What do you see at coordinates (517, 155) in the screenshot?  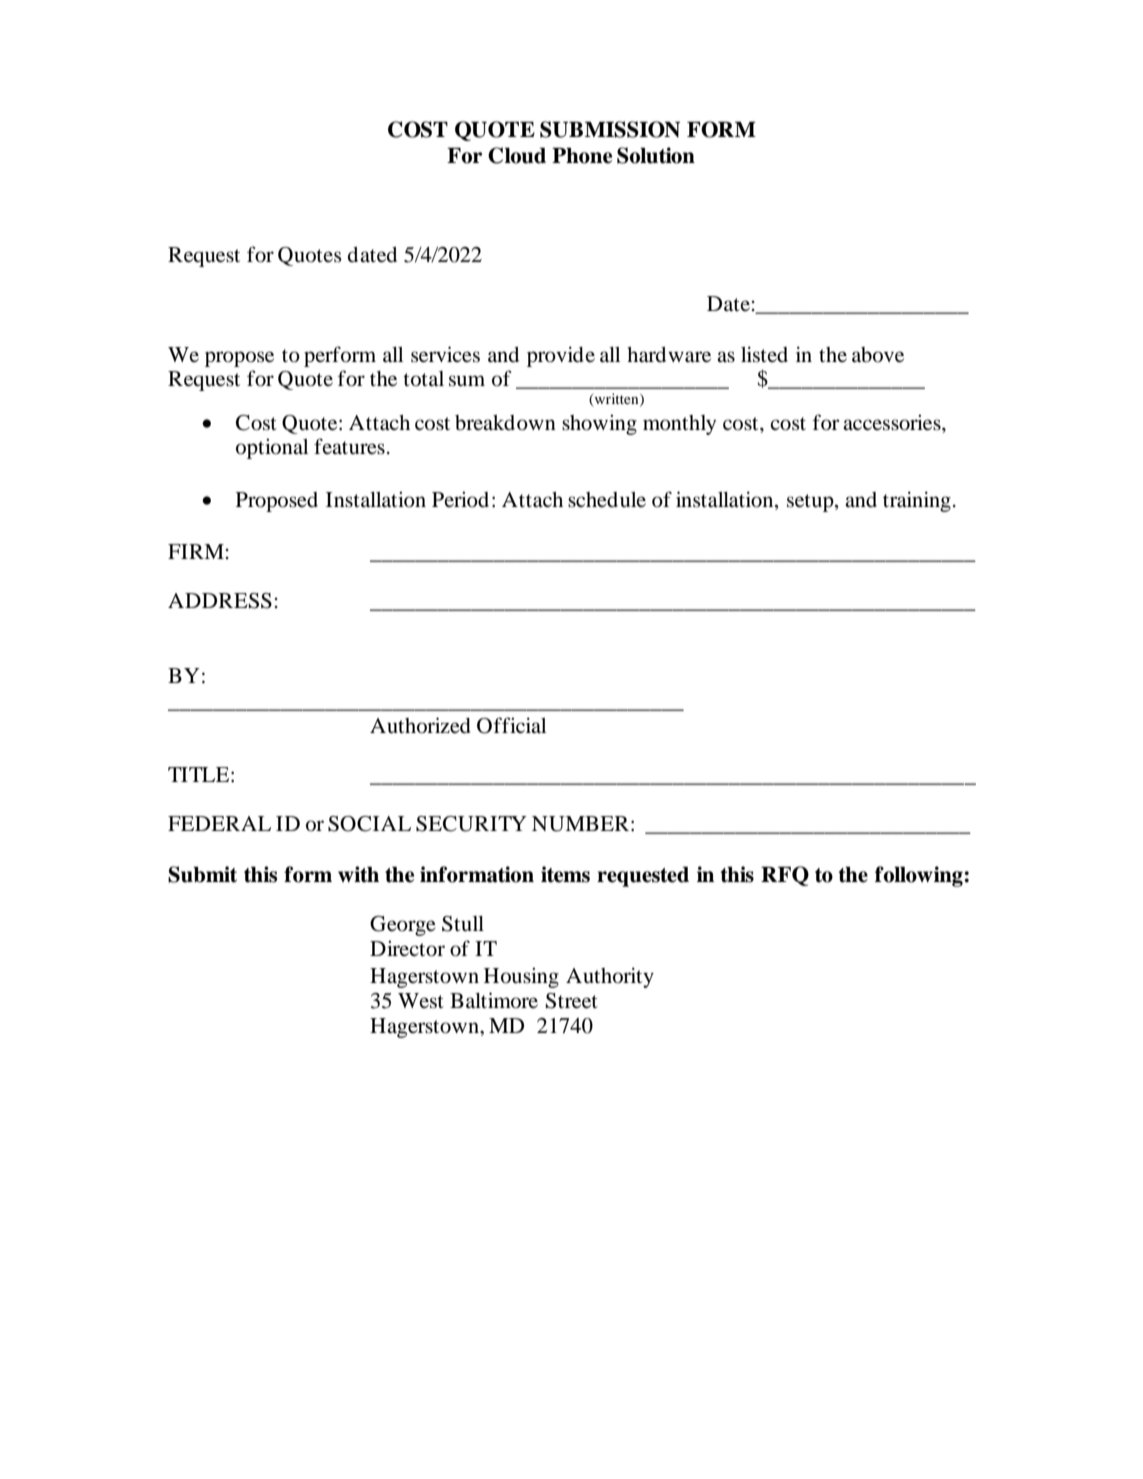 I see `Cloud` at bounding box center [517, 155].
